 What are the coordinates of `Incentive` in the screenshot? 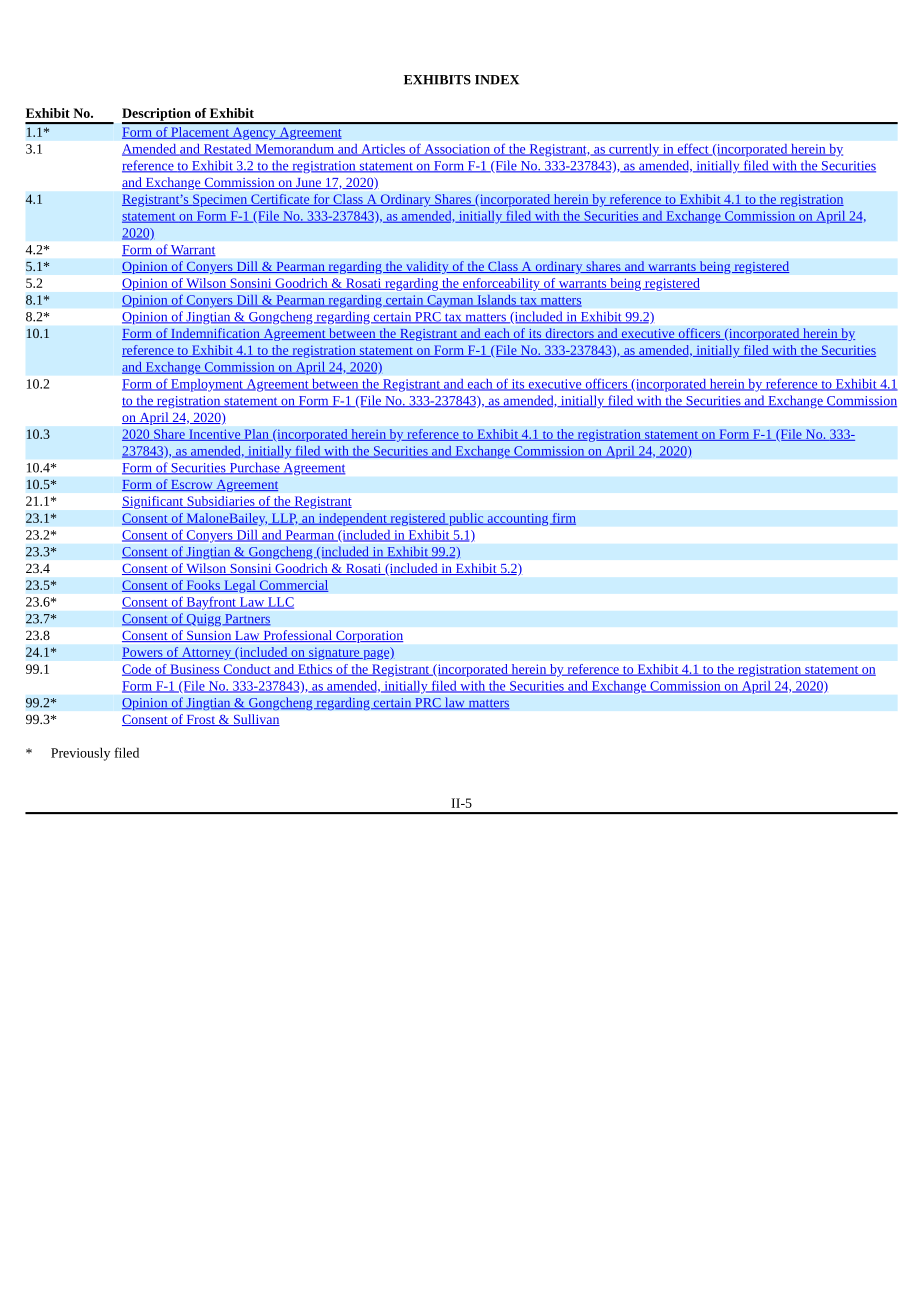 It's located at (215, 435).
